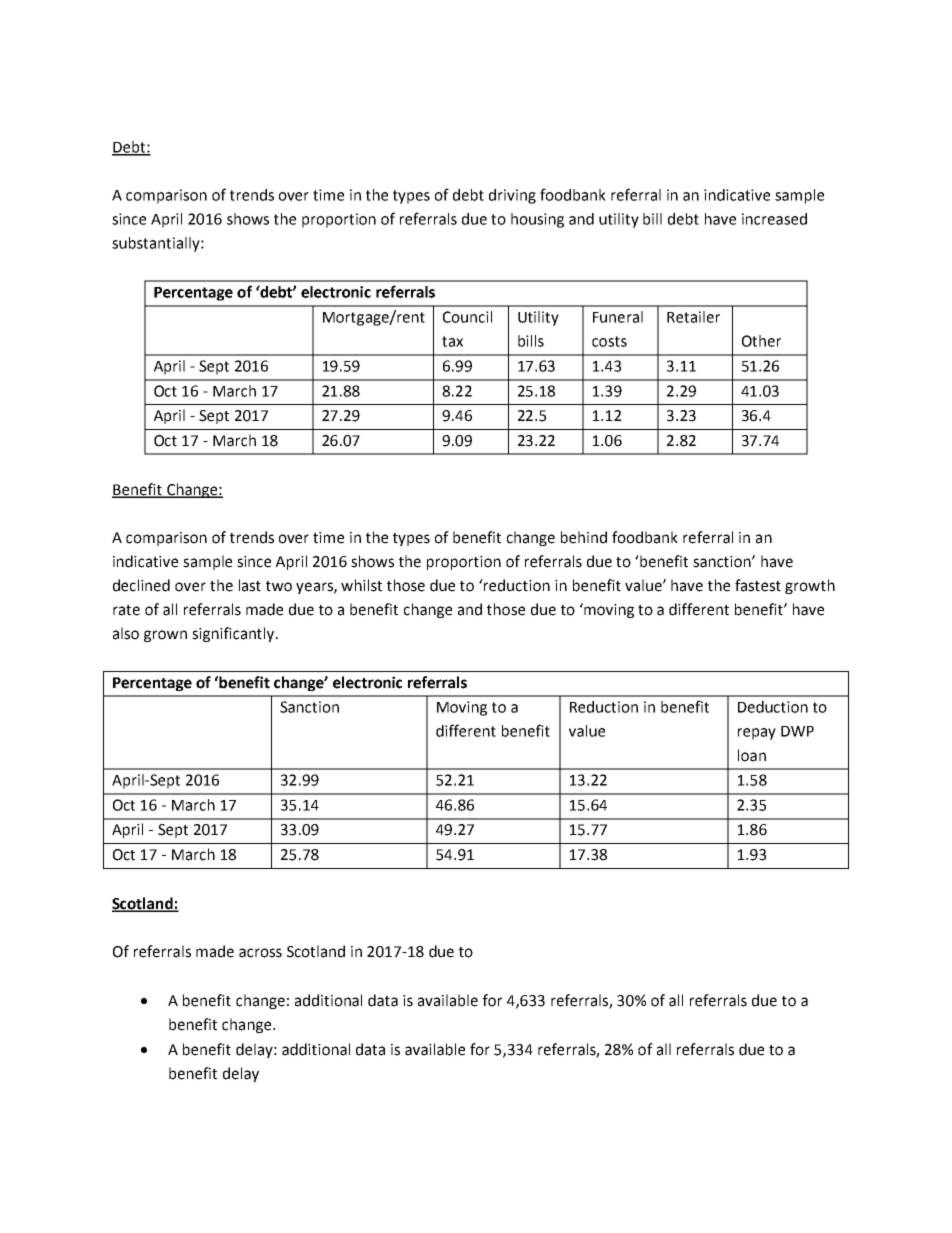  What do you see at coordinates (773, 707) in the page?
I see `Deduction` at bounding box center [773, 707].
